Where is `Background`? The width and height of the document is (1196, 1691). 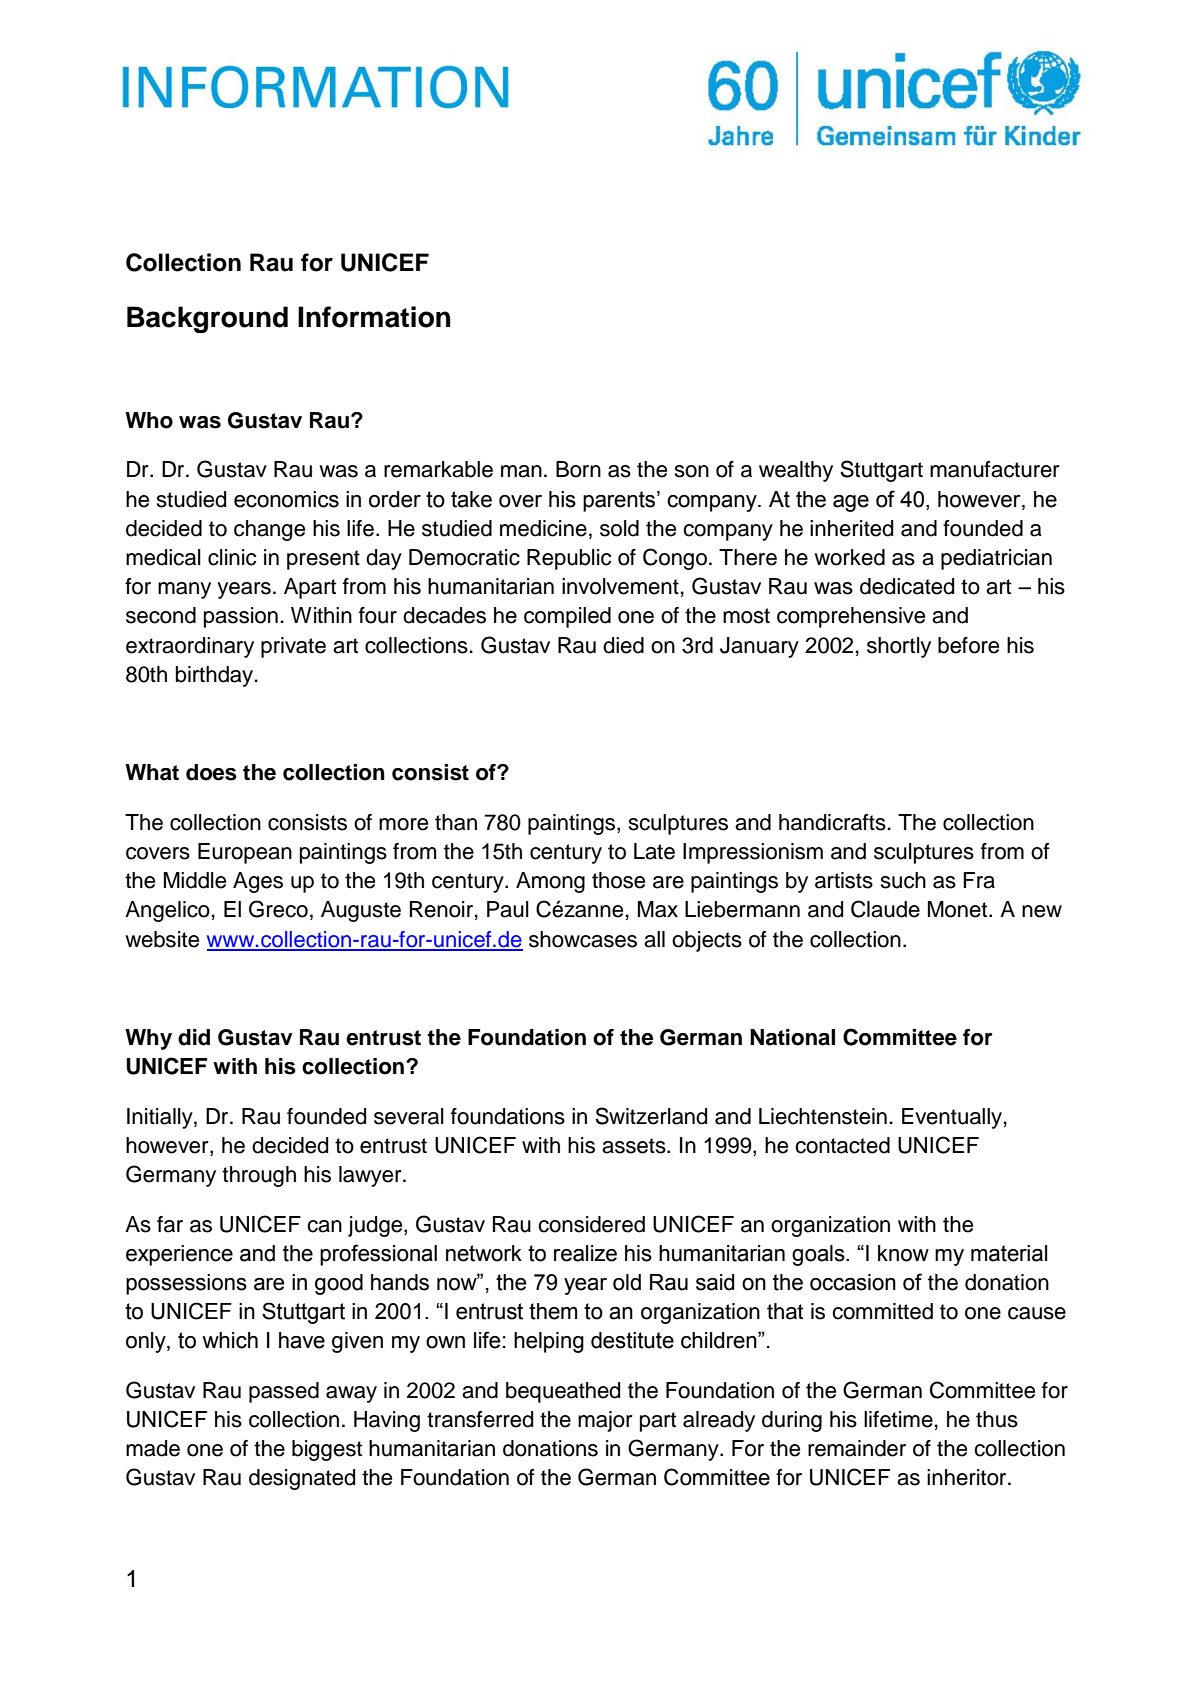
Background is located at coordinates (207, 319).
